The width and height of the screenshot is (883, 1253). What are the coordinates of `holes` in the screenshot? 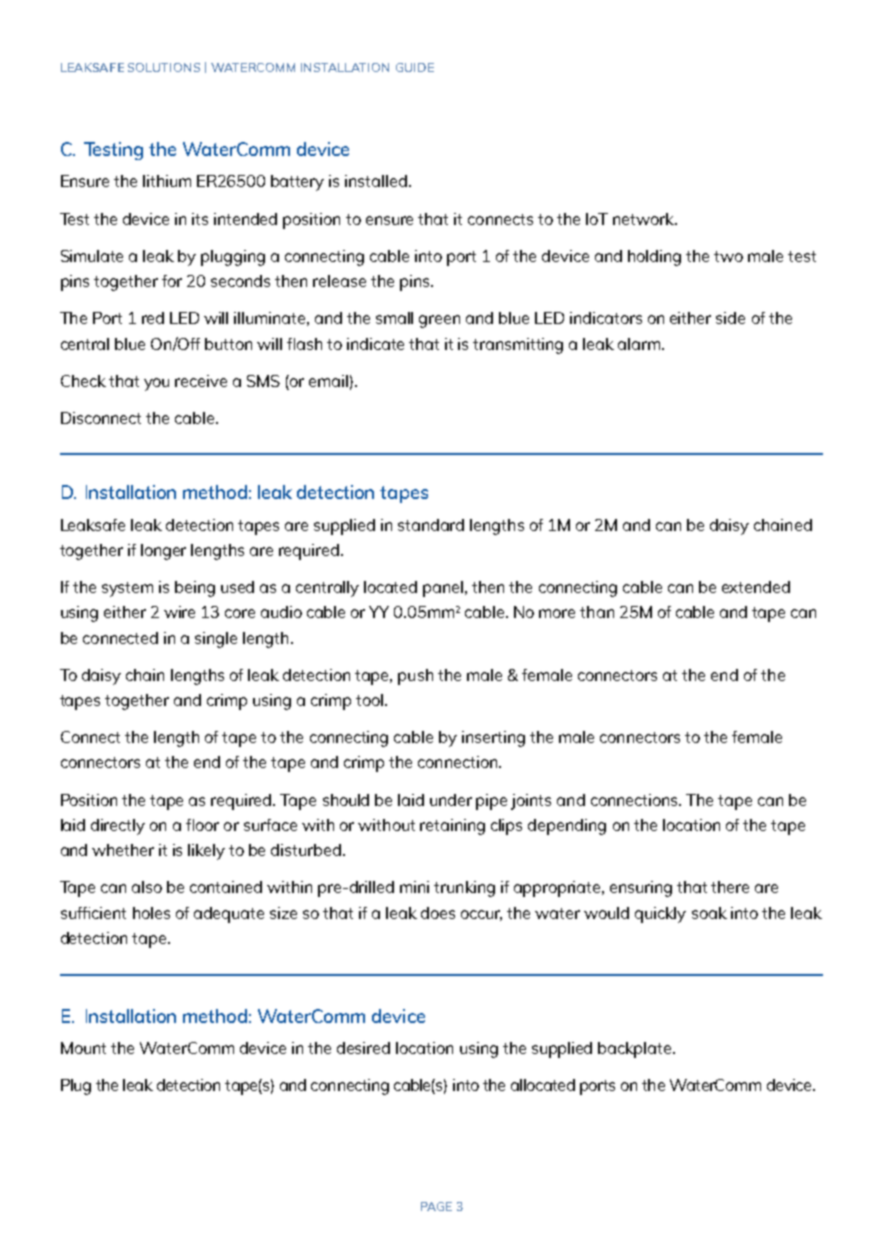 It's located at (151, 913).
